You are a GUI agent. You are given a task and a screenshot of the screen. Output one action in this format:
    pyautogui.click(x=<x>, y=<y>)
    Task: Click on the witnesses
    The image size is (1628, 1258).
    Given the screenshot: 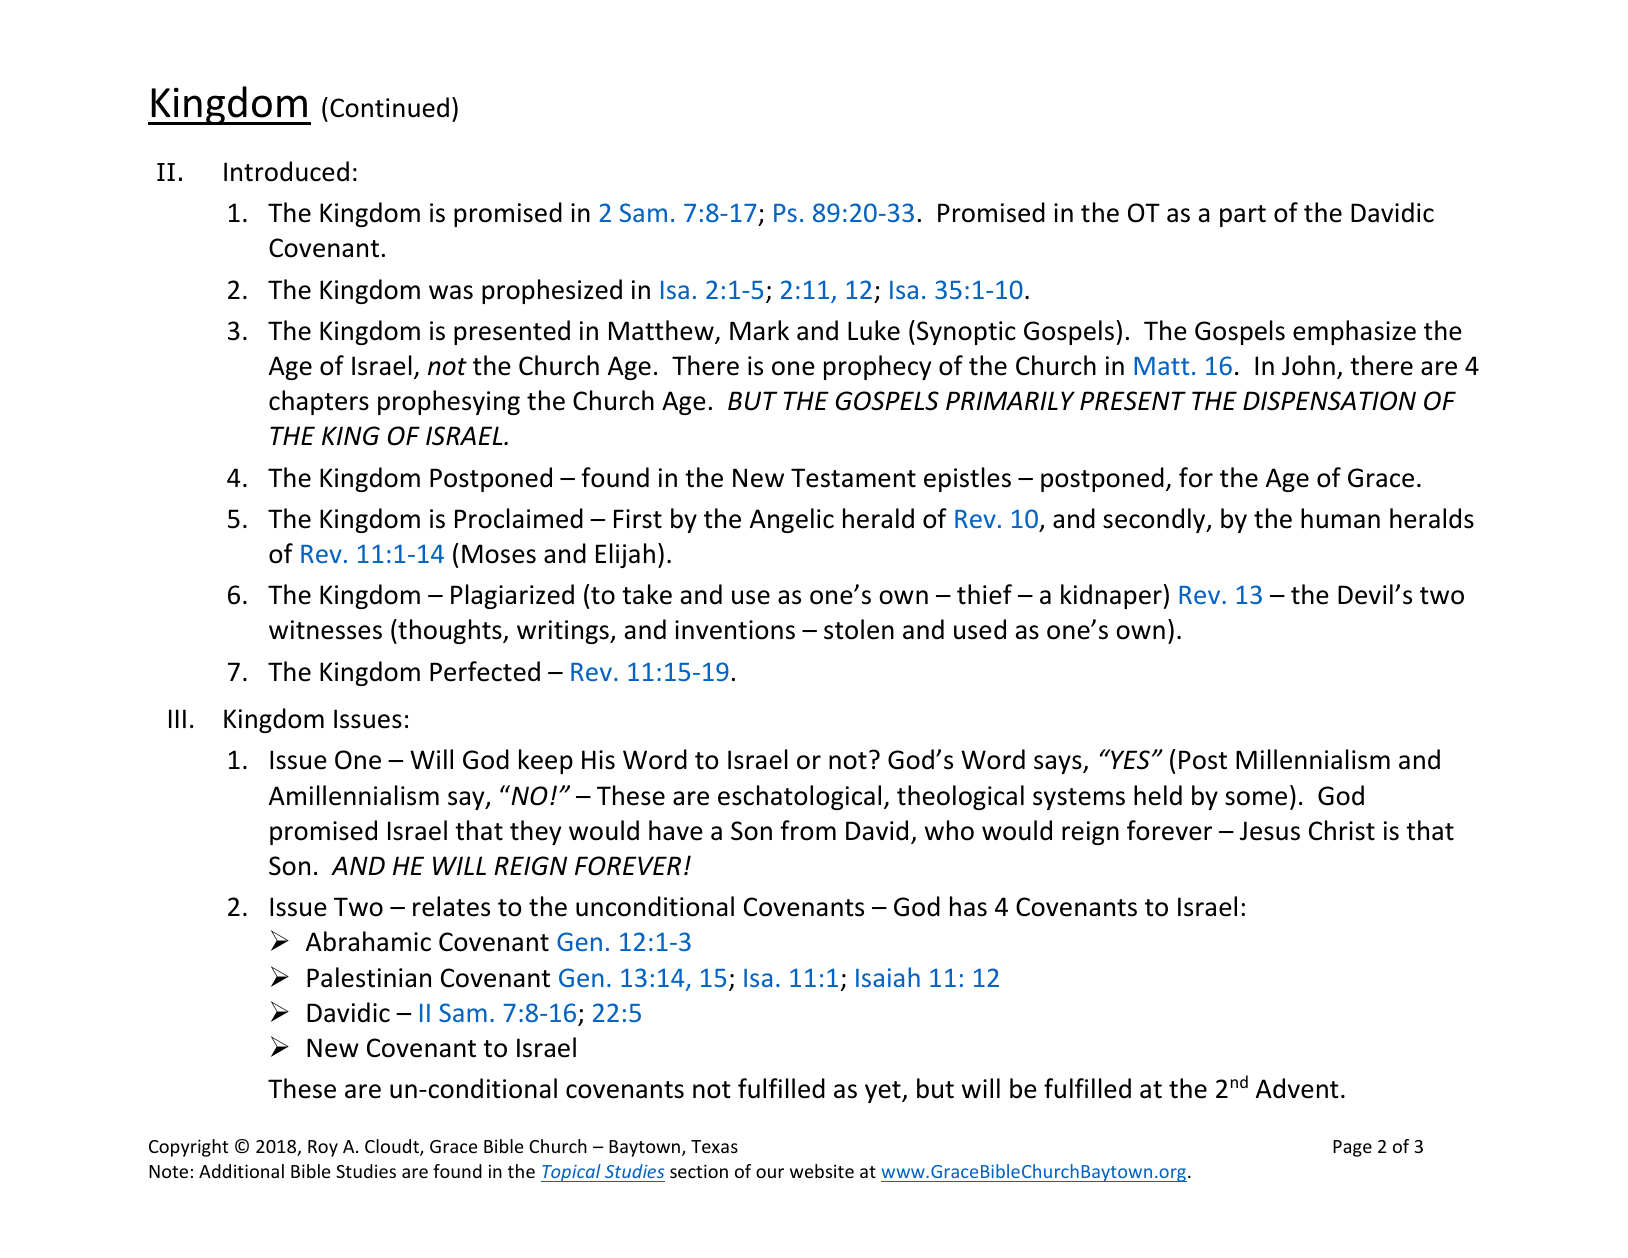 What is the action you would take?
    pyautogui.click(x=325, y=630)
